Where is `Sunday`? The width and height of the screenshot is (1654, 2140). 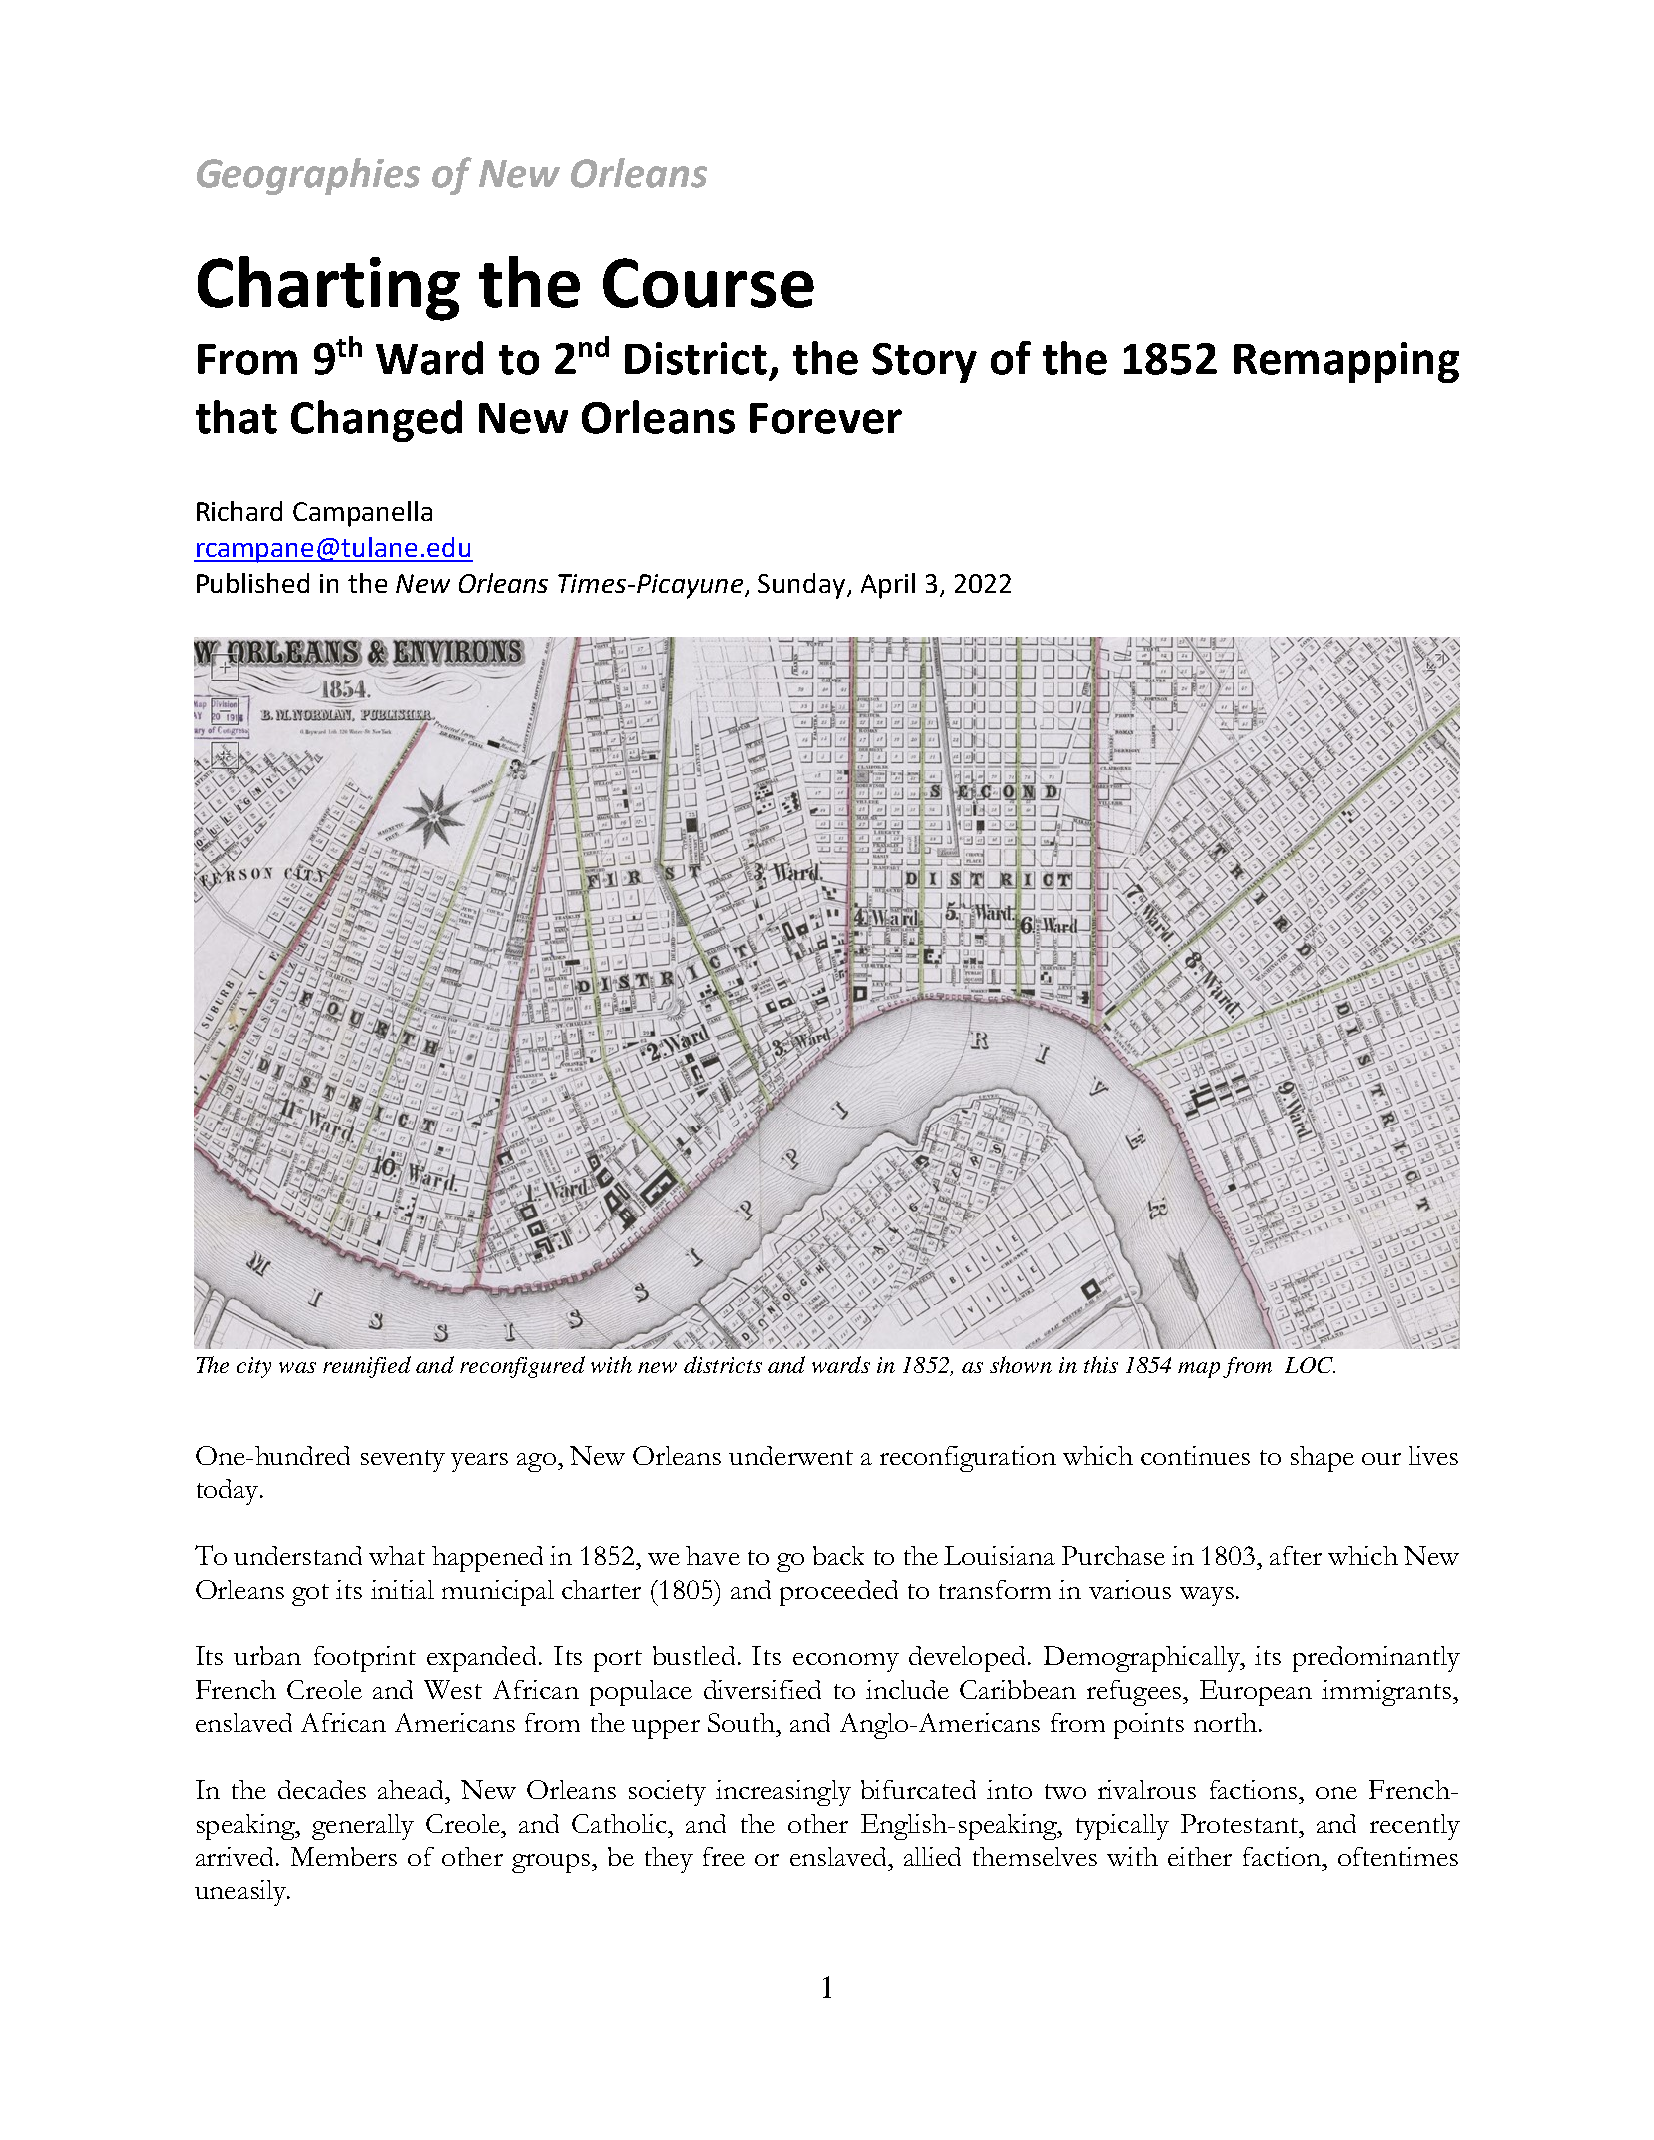
Sunday is located at coordinates (803, 586).
